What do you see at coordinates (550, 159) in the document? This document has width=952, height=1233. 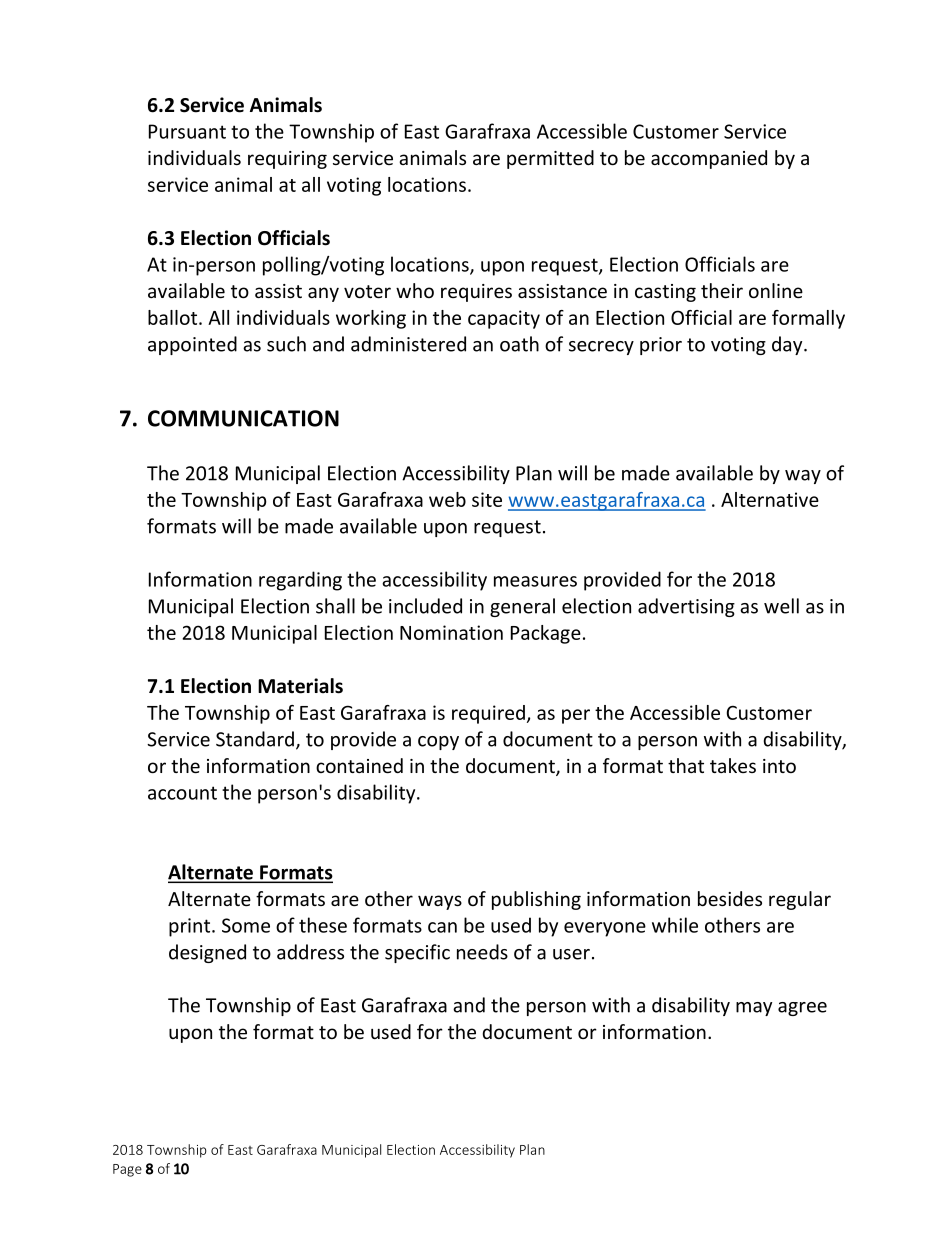 I see `permitted` at bounding box center [550, 159].
